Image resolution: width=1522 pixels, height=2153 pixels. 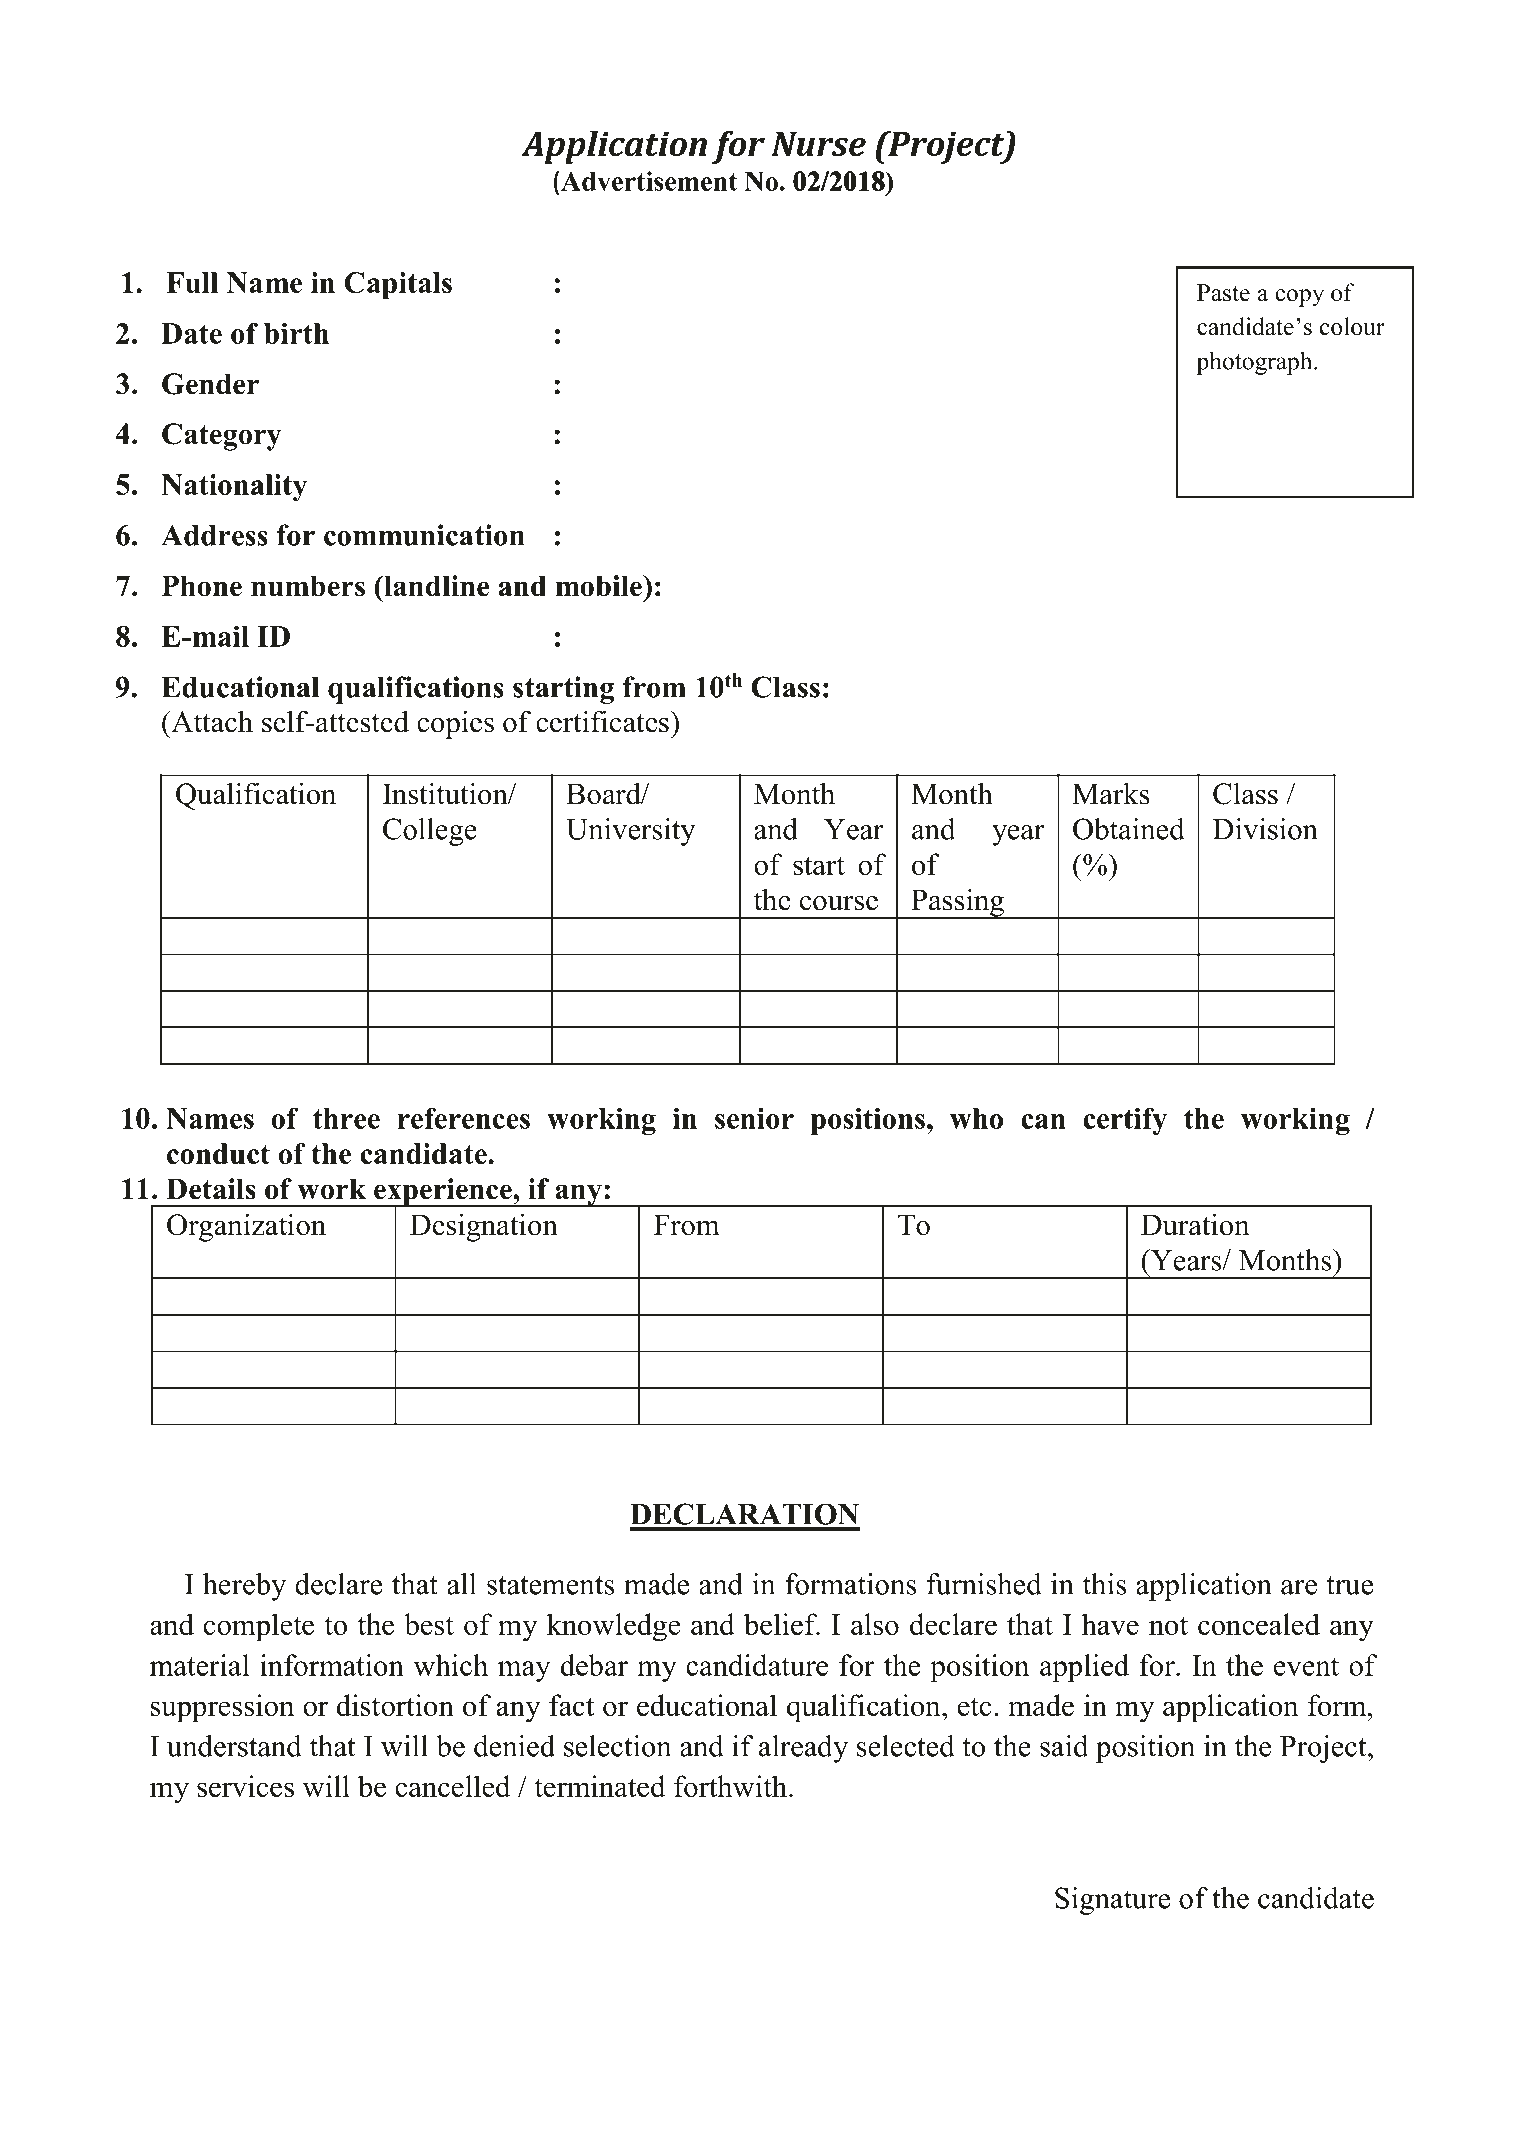 What do you see at coordinates (630, 832) in the image?
I see `University` at bounding box center [630, 832].
